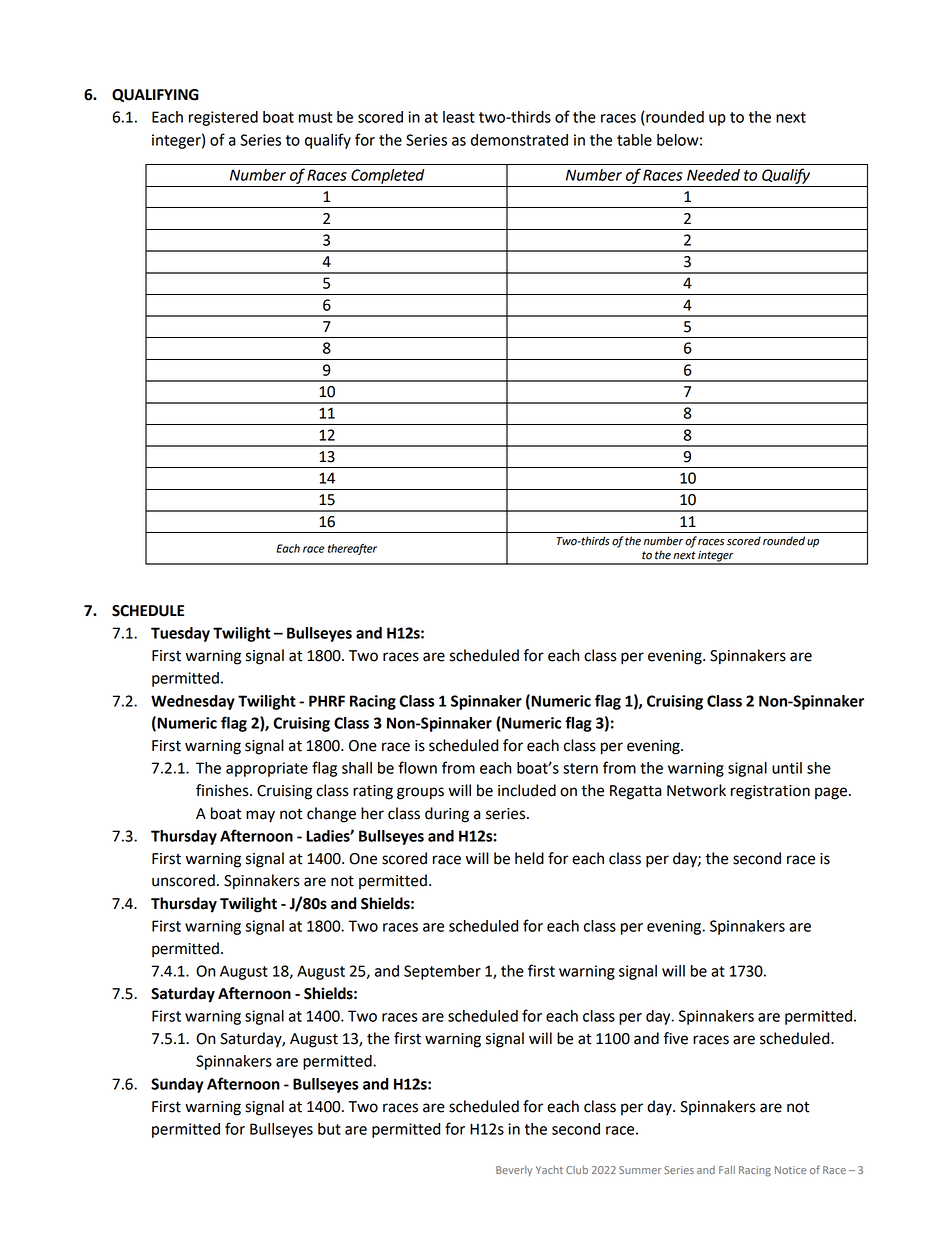  I want to click on stern, so click(580, 768).
